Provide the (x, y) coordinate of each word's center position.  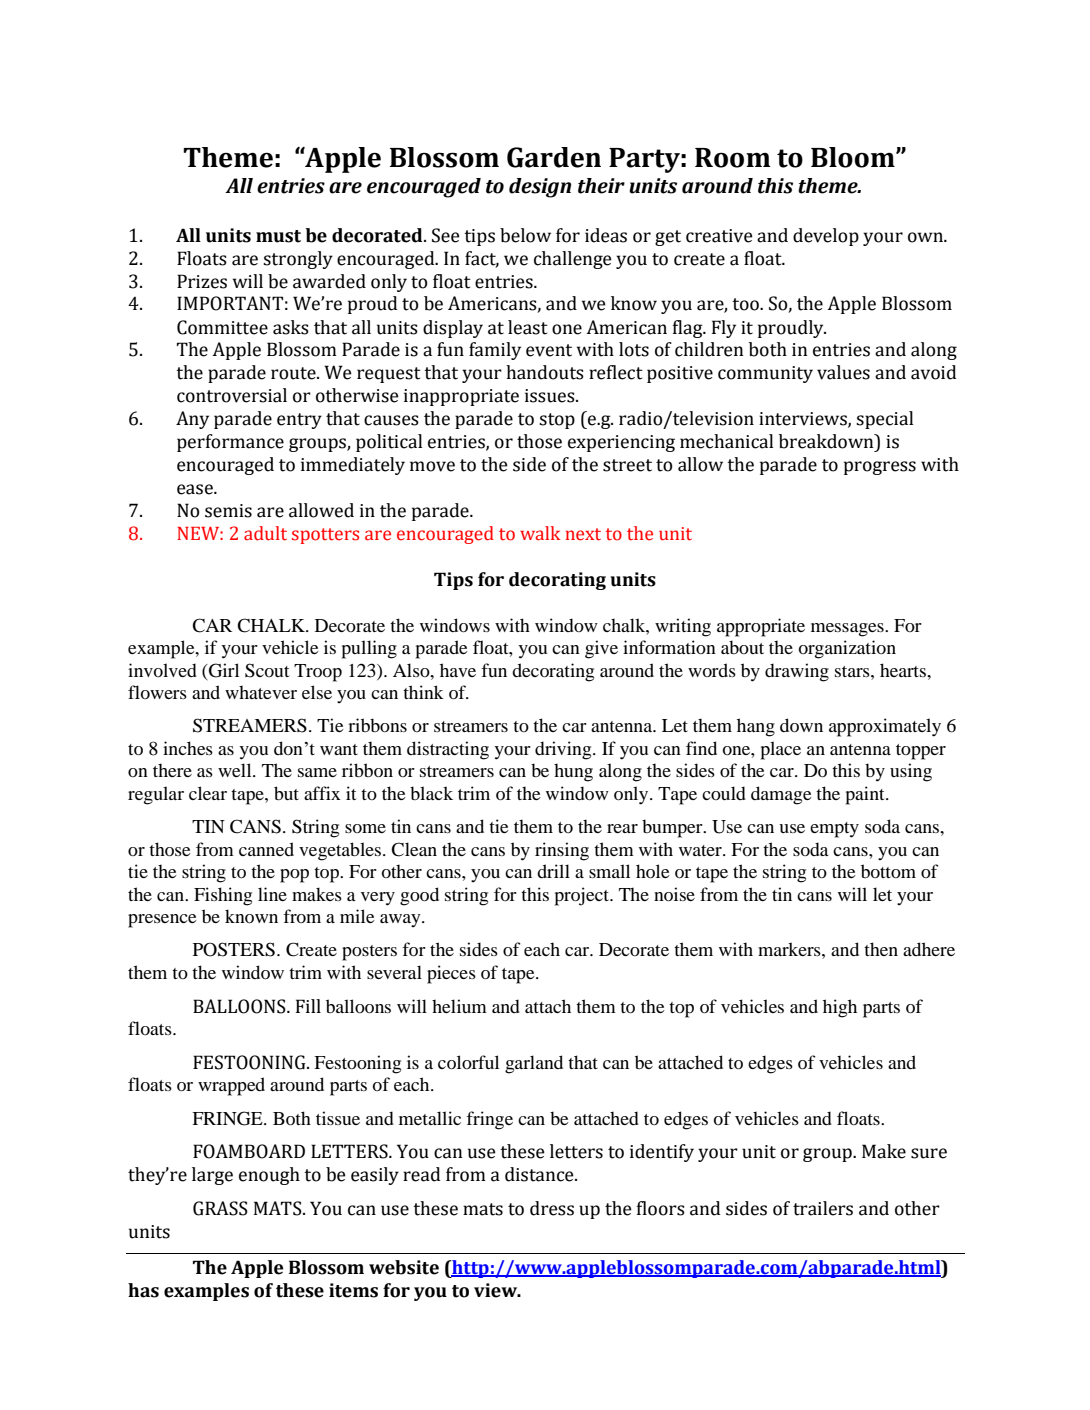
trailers (823, 1208)
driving (564, 750)
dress (552, 1208)
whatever (261, 692)
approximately (885, 727)
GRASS (220, 1208)
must (278, 236)
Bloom (854, 157)
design (540, 188)
